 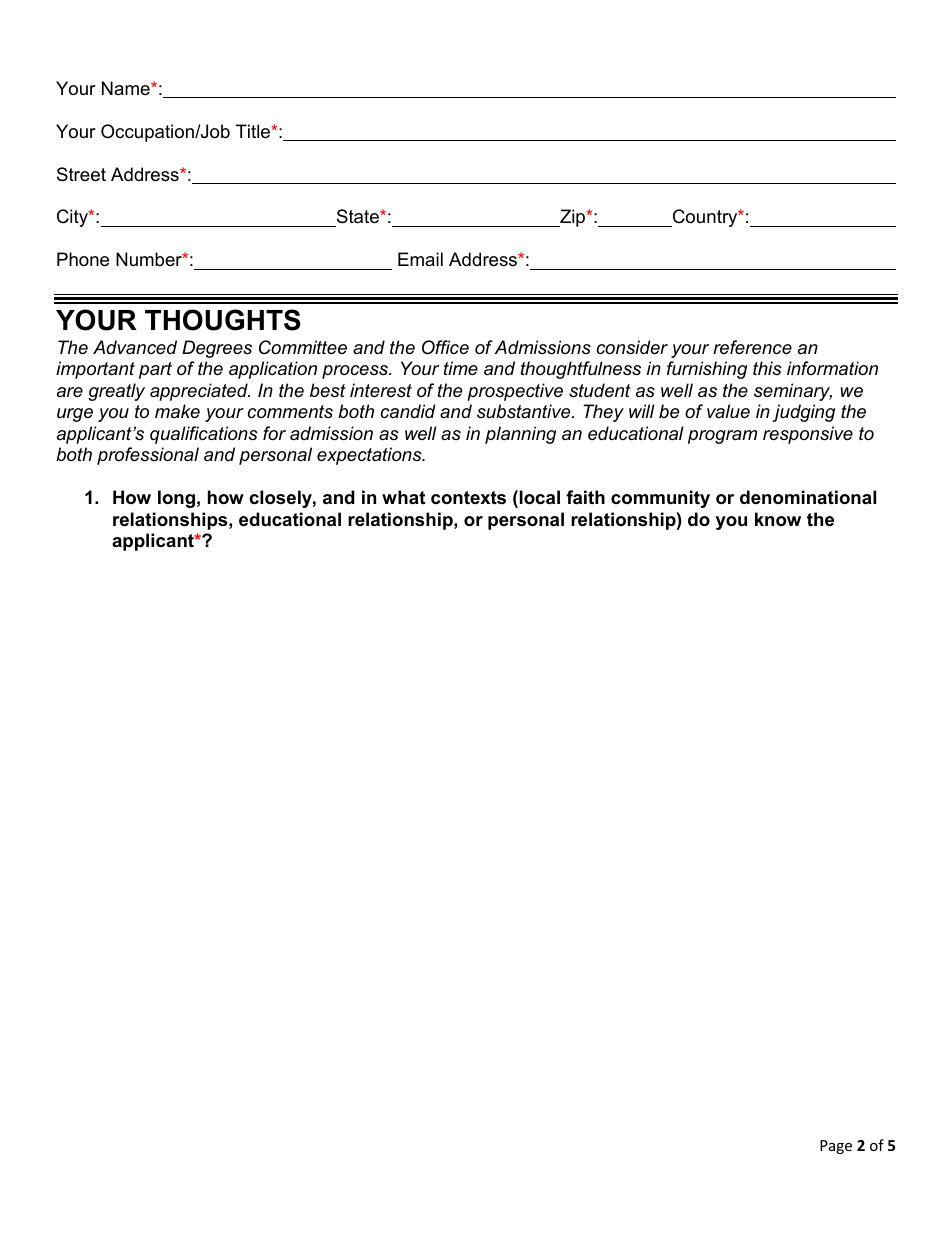 What do you see at coordinates (573, 218) in the screenshot?
I see `Zip` at bounding box center [573, 218].
